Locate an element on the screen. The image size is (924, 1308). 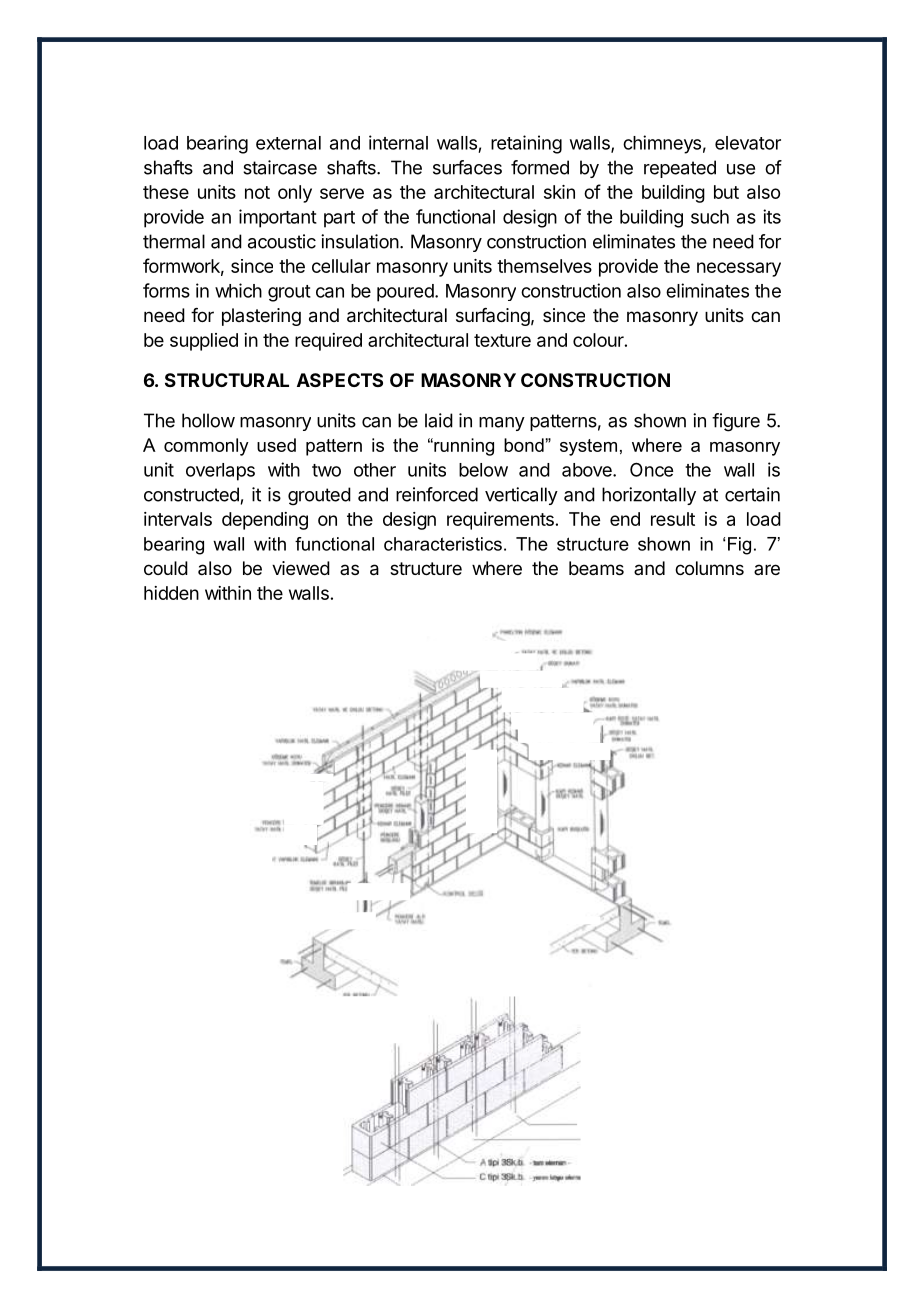
figure is located at coordinates (736, 422).
